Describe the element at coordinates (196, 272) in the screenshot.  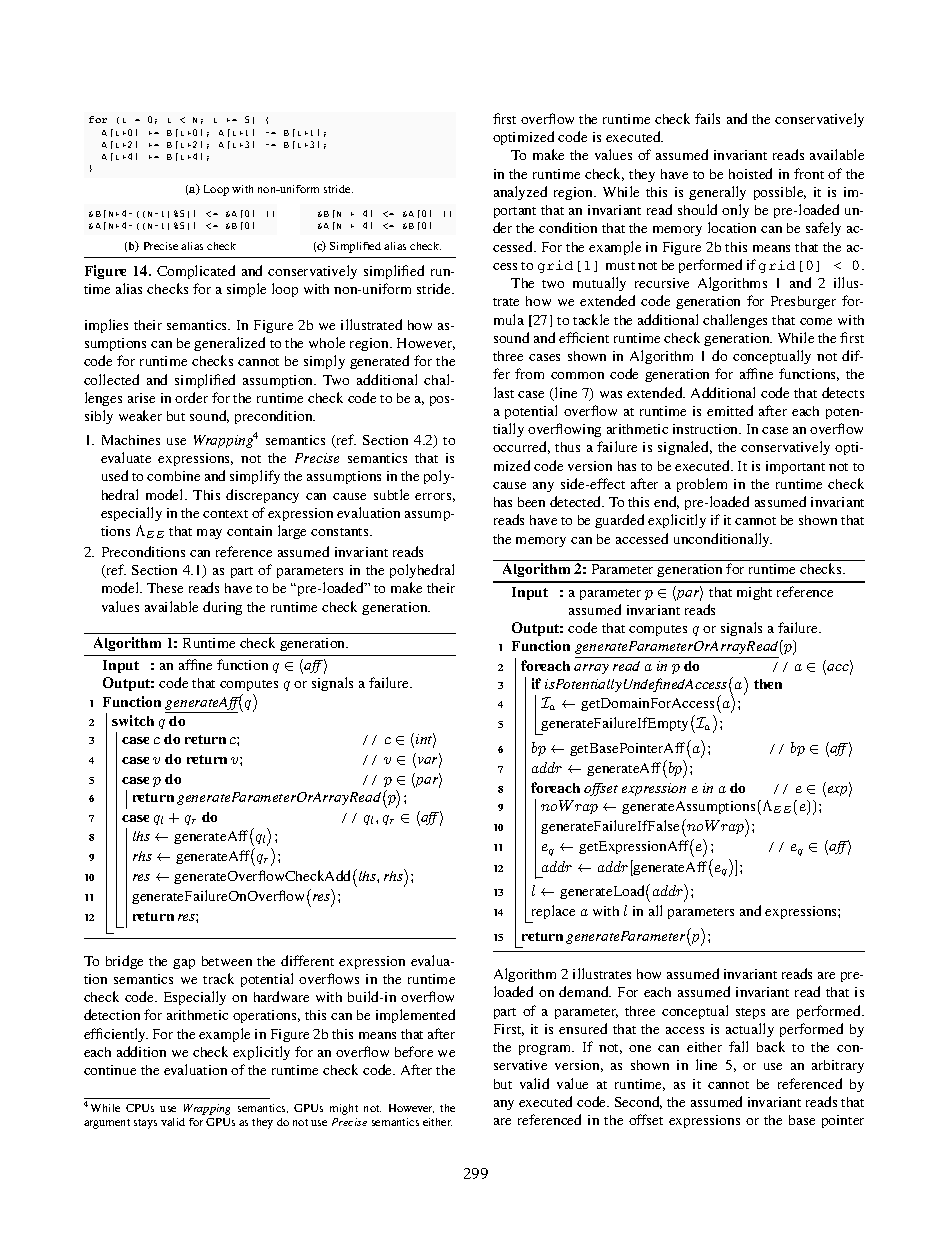
I see `Complicated` at that location.
